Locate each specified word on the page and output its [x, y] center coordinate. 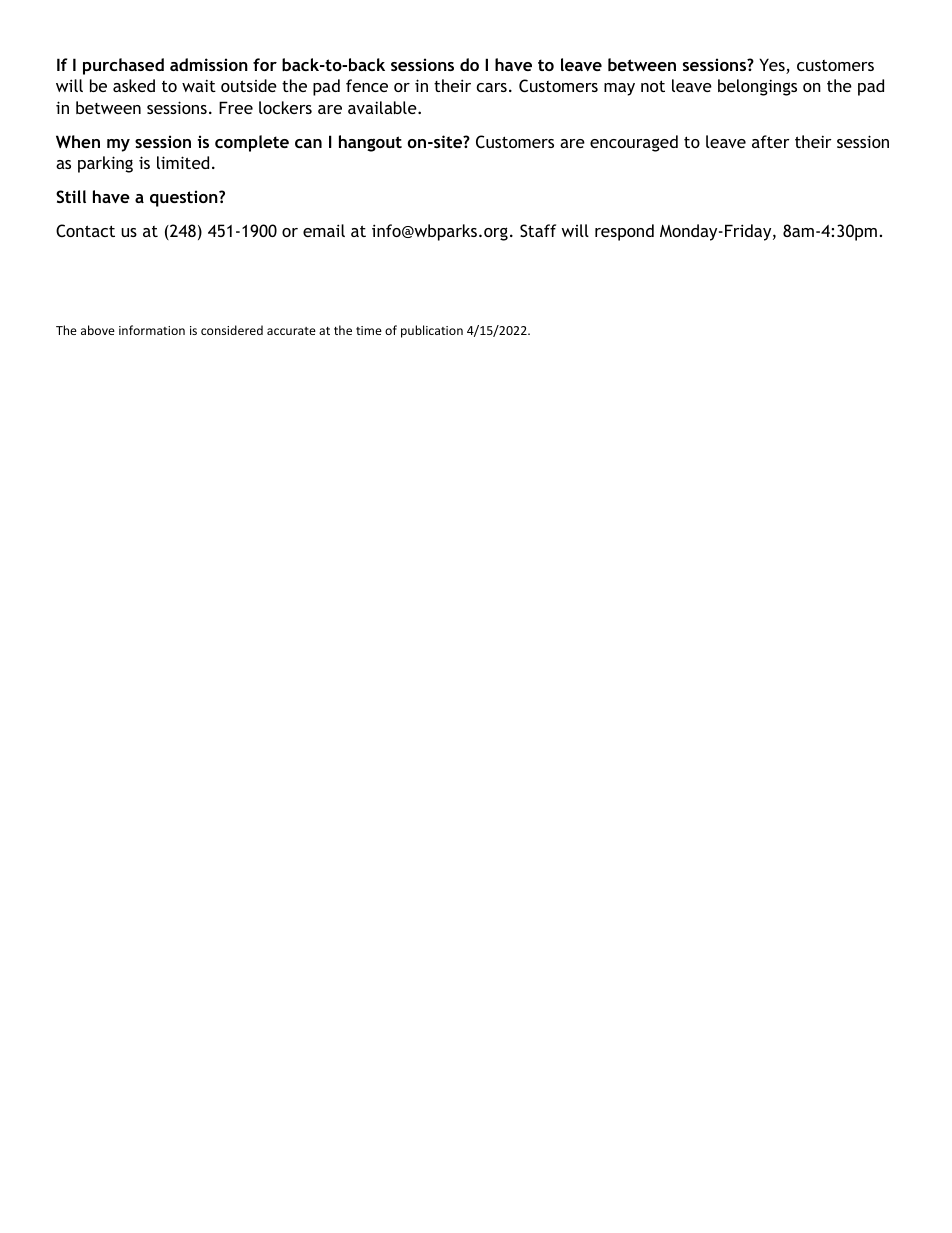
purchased [123, 66]
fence [367, 85]
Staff [538, 230]
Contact [85, 230]
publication [432, 331]
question [185, 198]
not [653, 86]
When [78, 141]
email [324, 230]
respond [624, 232]
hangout [370, 143]
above [98, 330]
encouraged [634, 143]
